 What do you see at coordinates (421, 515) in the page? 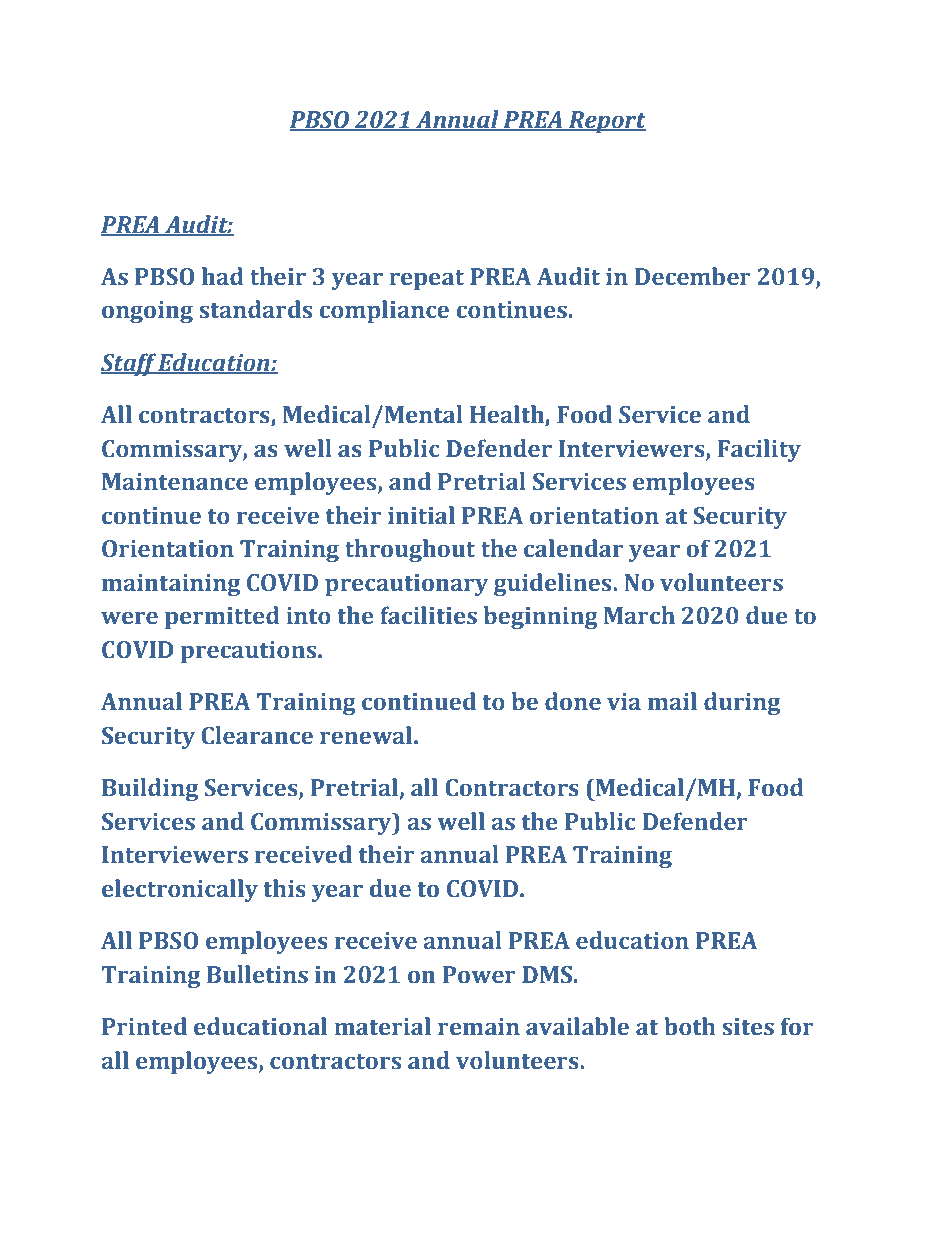
I see `initial` at bounding box center [421, 515].
